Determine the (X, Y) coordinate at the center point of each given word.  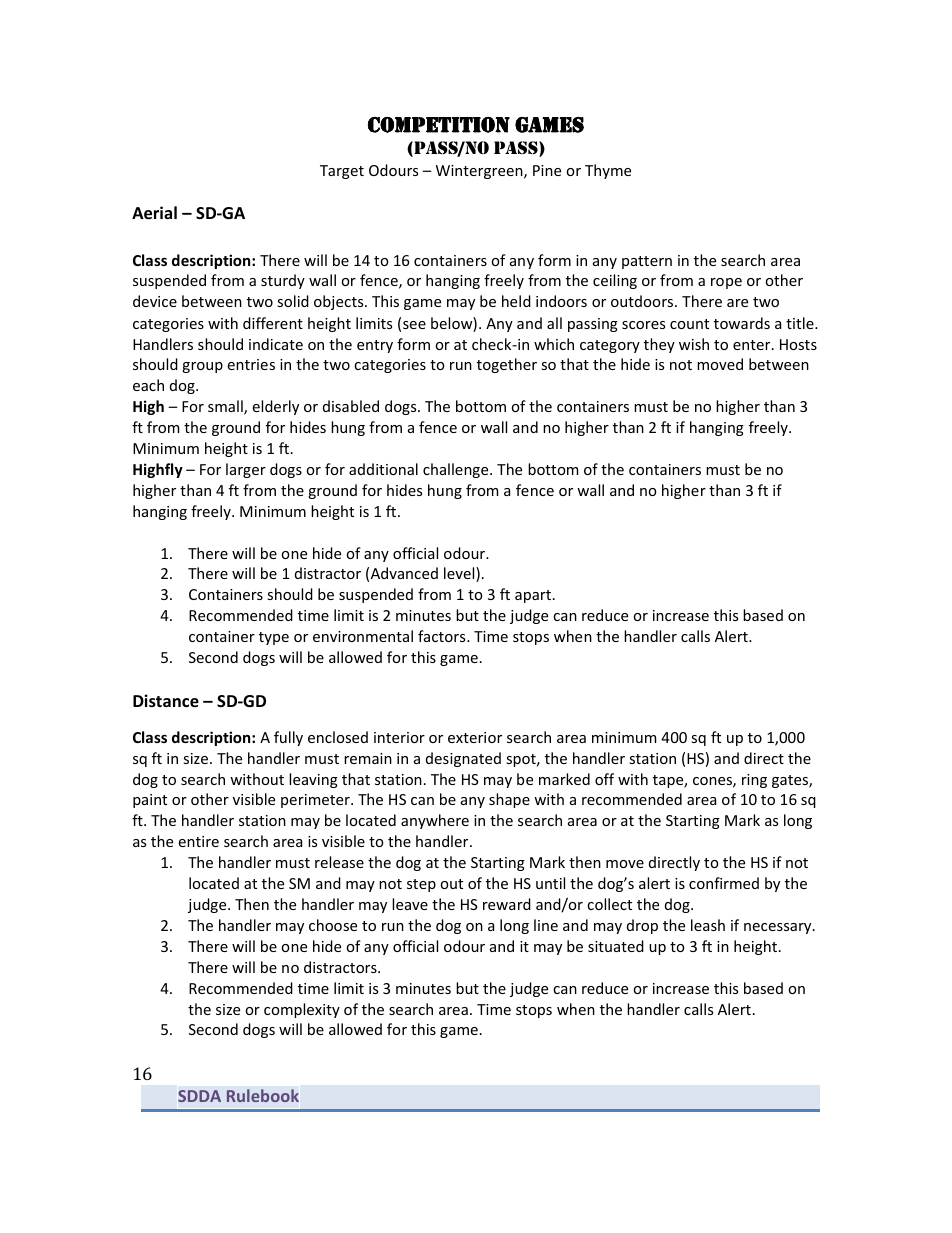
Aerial (154, 213)
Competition (439, 125)
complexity (302, 1010)
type (274, 638)
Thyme (608, 171)
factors (443, 636)
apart (533, 596)
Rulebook (263, 1095)
